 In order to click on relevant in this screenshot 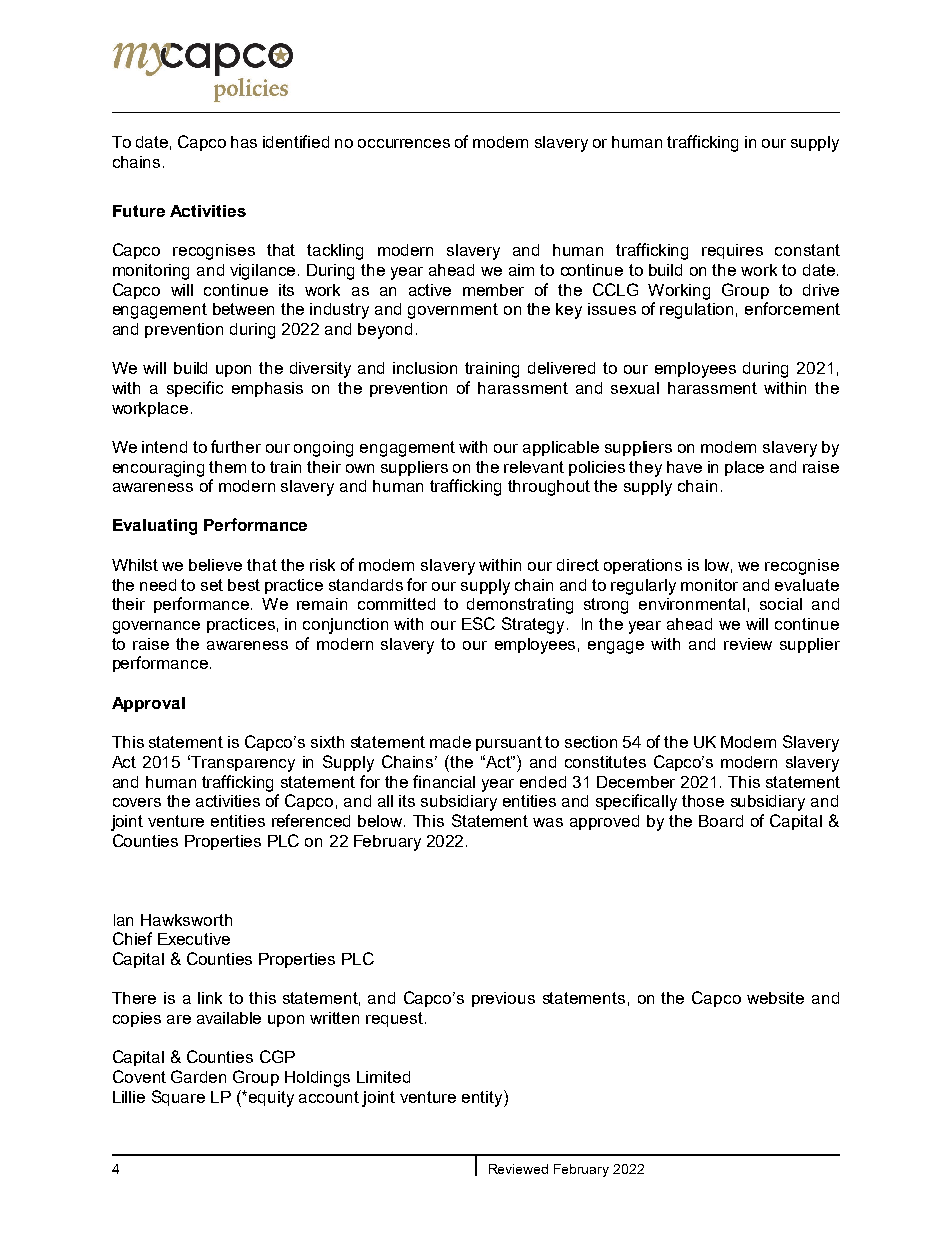, I will do `click(534, 467)`.
